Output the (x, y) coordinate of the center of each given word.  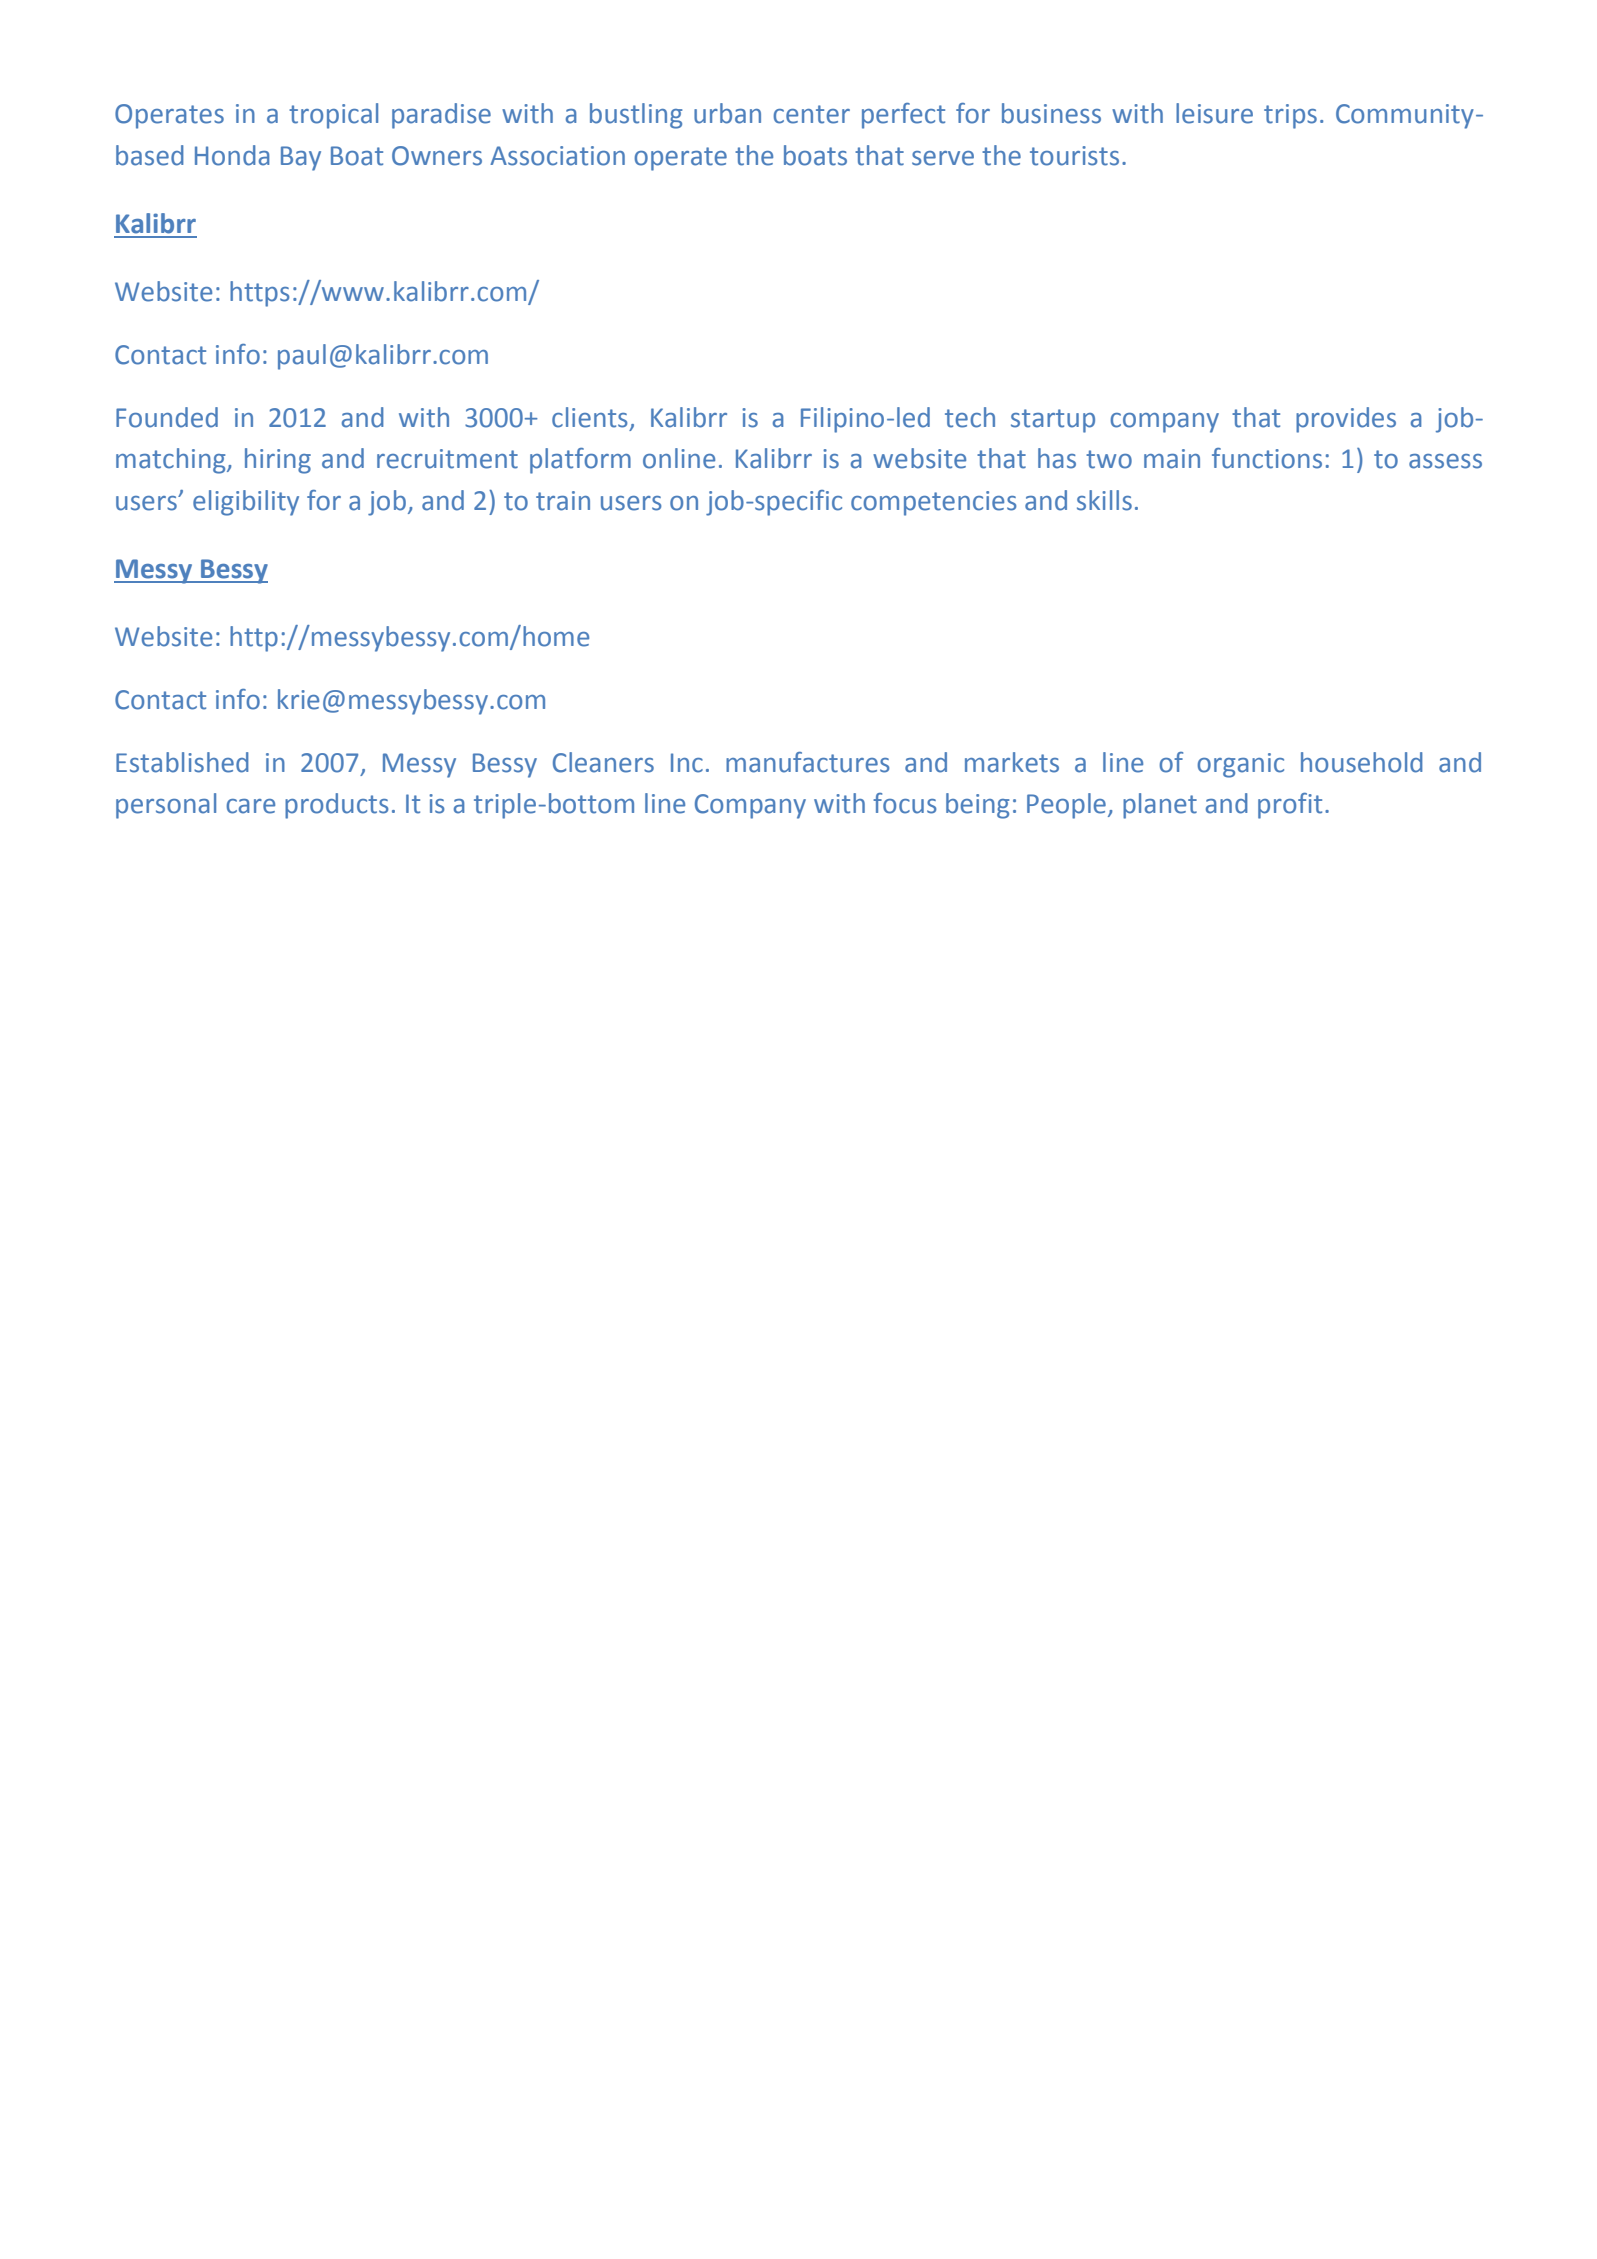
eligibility (246, 503)
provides (1346, 420)
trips (1290, 116)
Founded (167, 417)
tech (970, 417)
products (337, 806)
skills (1104, 500)
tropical (333, 116)
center (811, 114)
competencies (934, 503)
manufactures (808, 762)
